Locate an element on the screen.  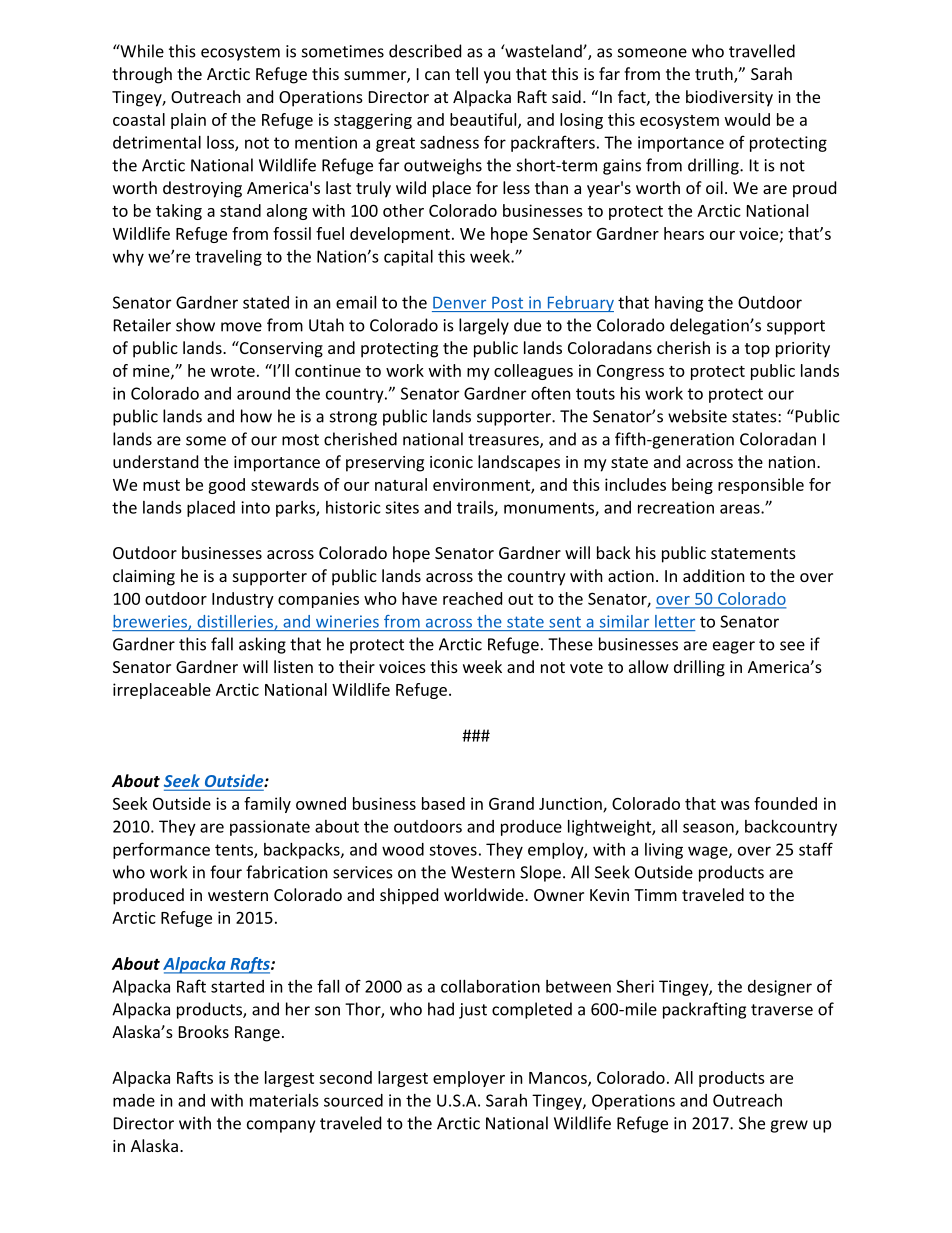
largely is located at coordinates (484, 326).
